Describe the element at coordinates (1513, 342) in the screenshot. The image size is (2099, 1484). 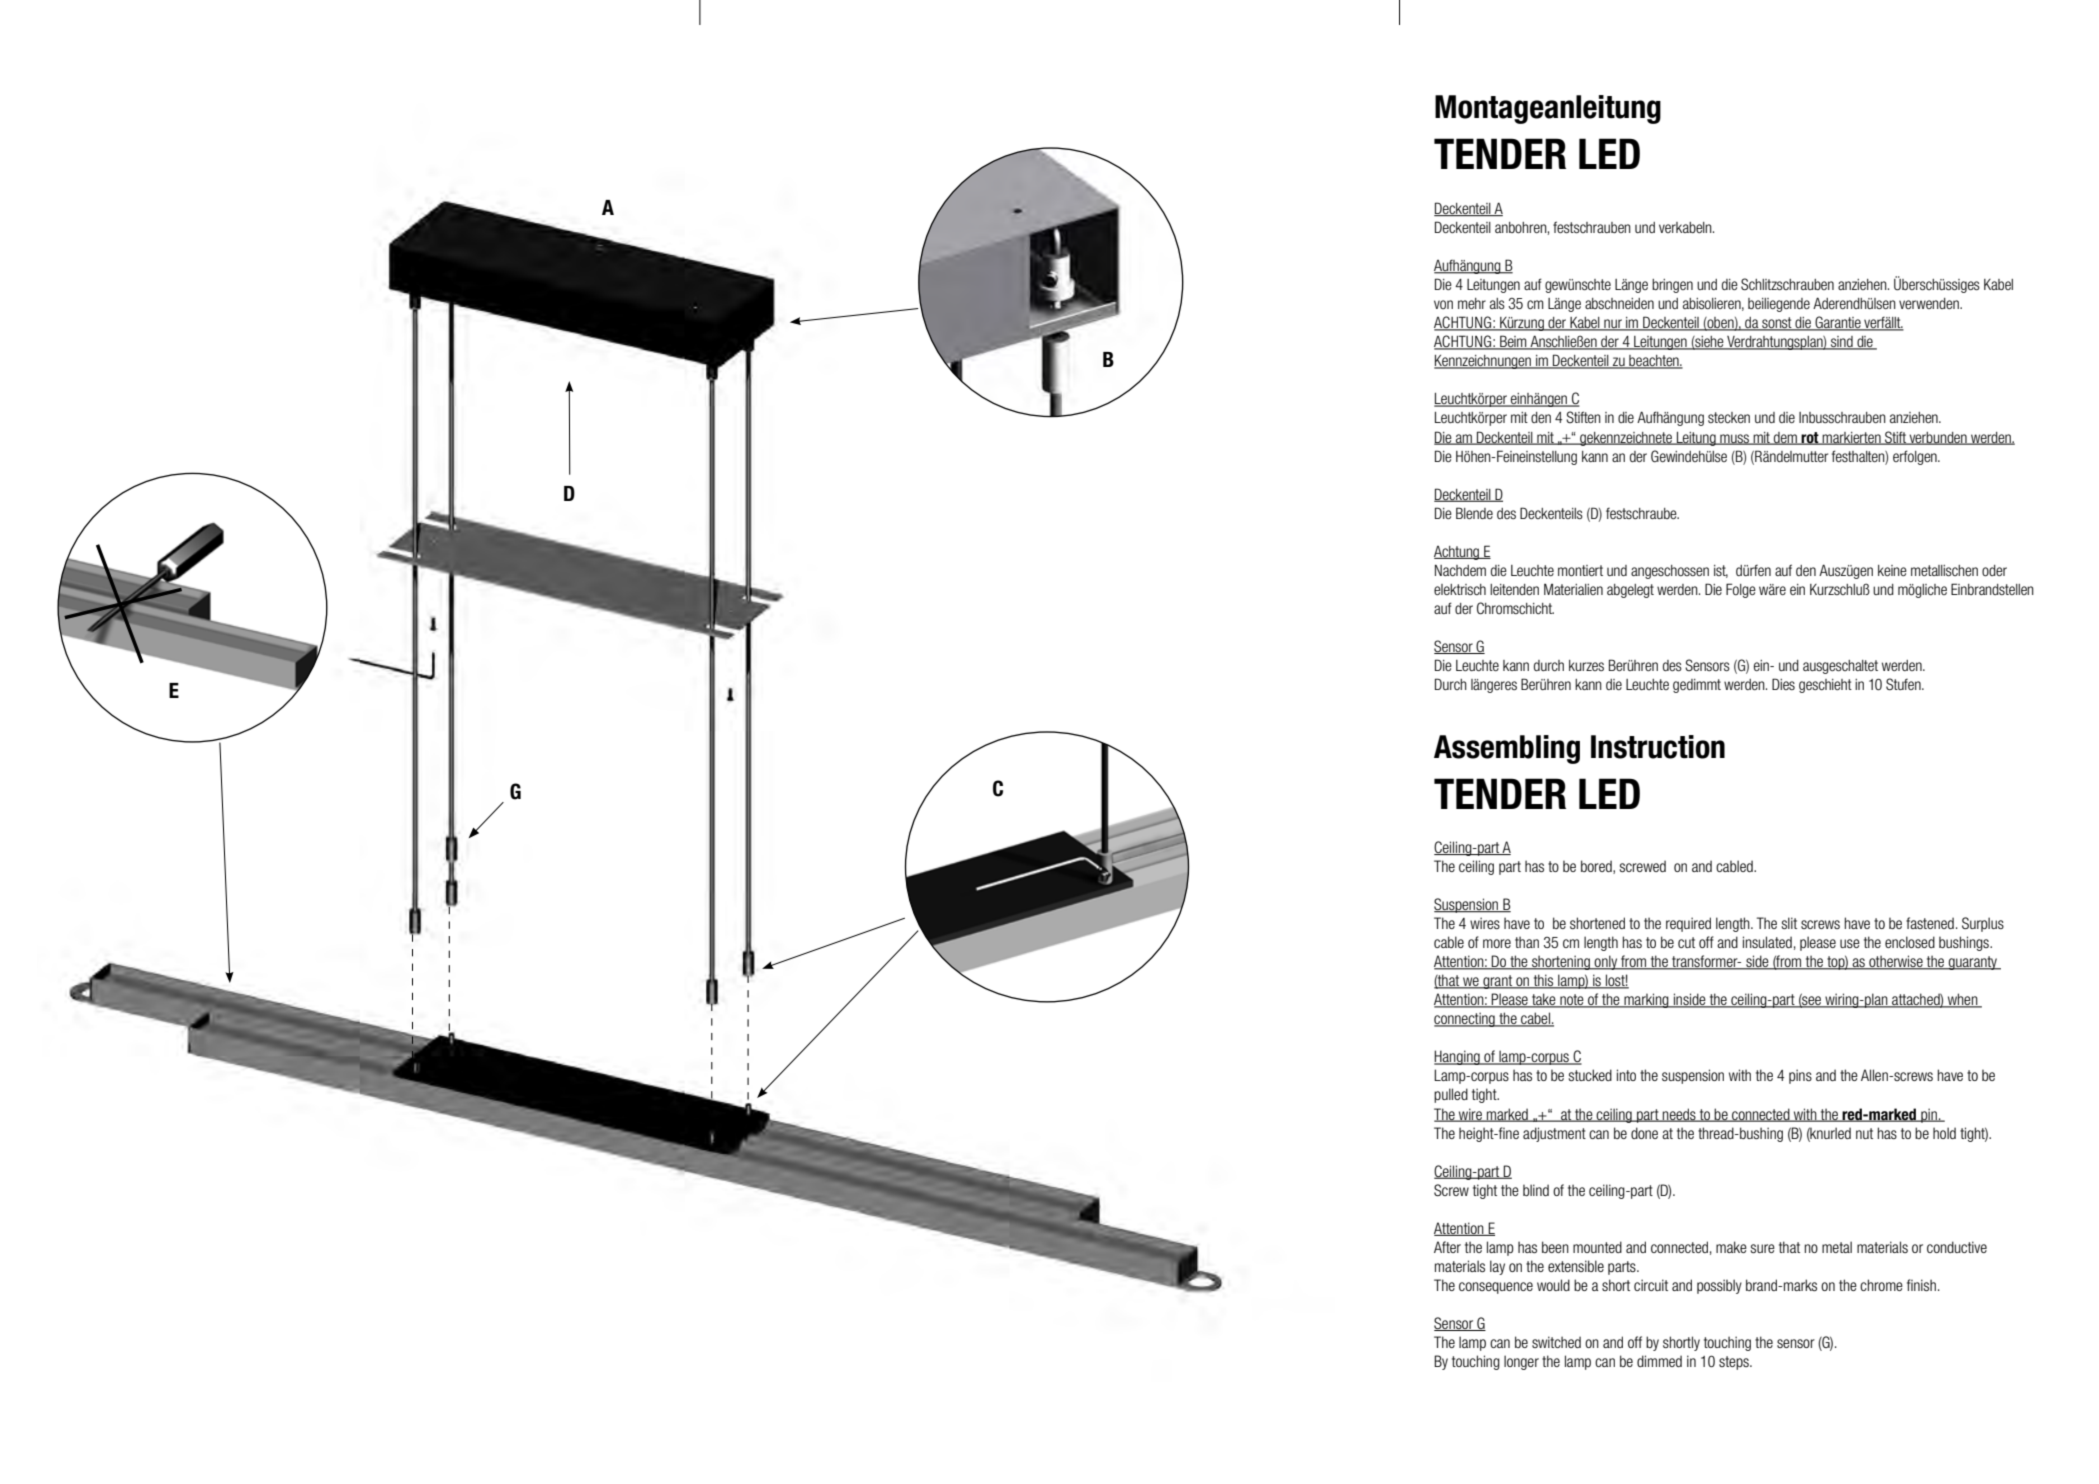
I see `Beim` at that location.
